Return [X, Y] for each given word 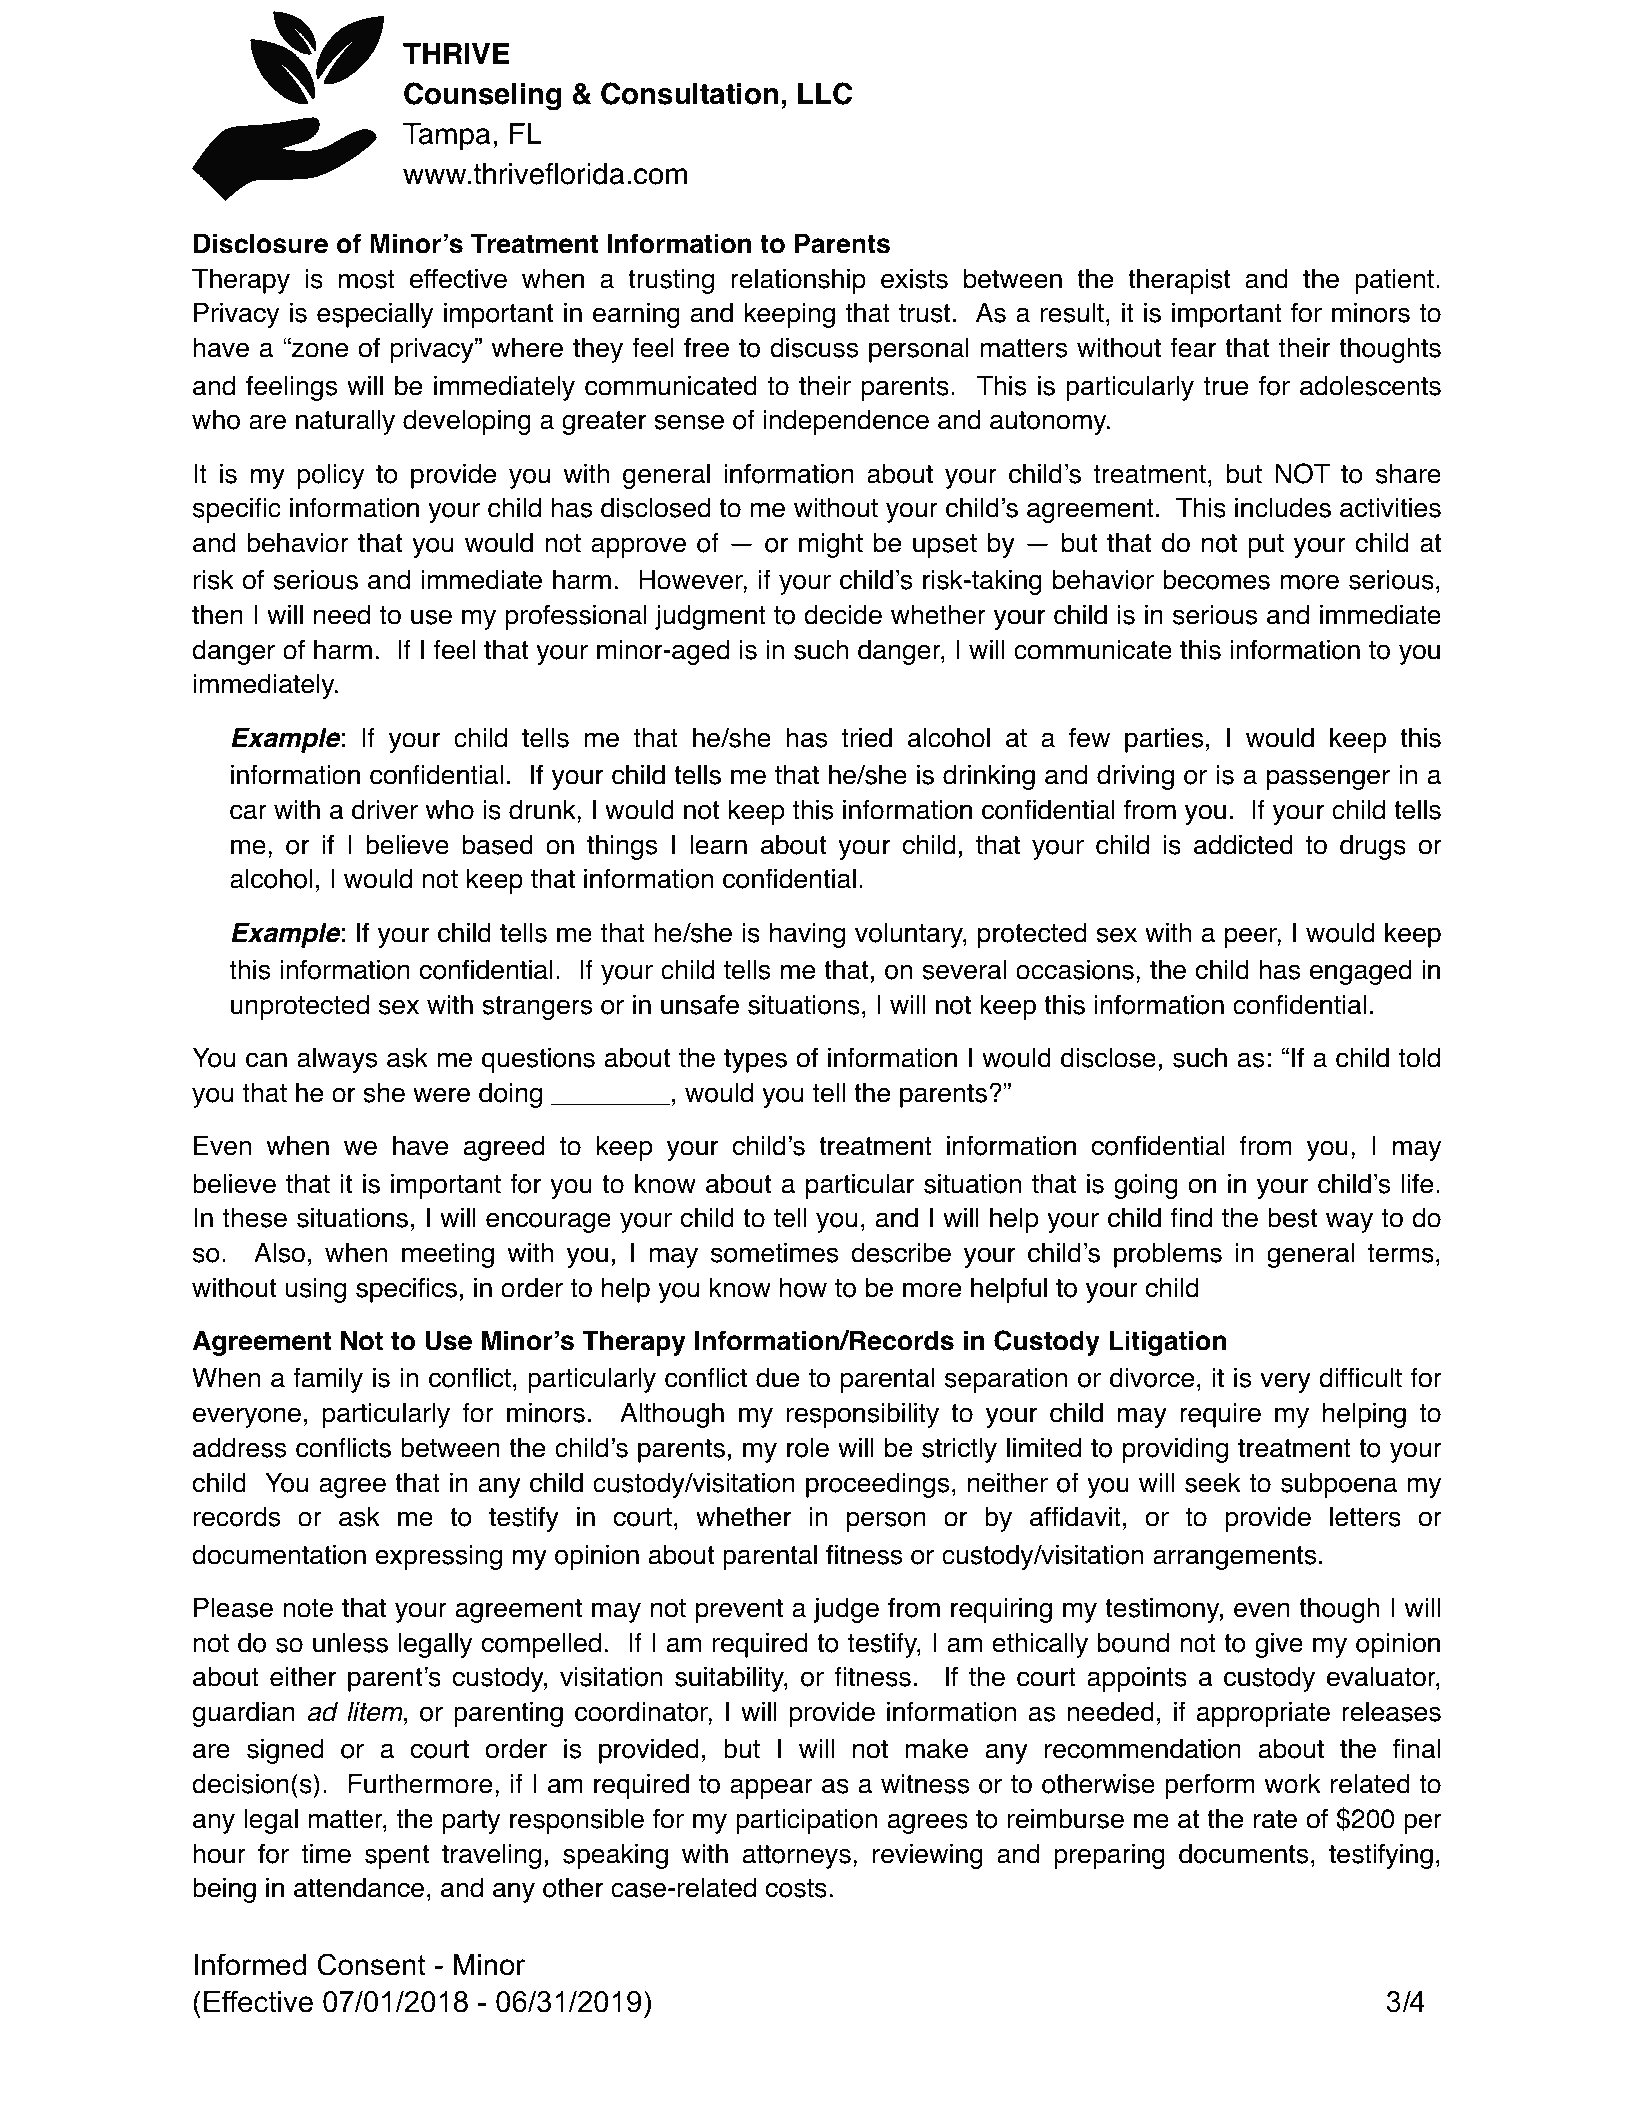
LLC [825, 93]
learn [718, 845]
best [1292, 1217]
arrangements [1234, 1558]
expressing [438, 1557]
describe [901, 1252]
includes [1283, 507]
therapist [1179, 281]
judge [846, 1610]
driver [385, 809]
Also [279, 1253]
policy [330, 476]
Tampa [447, 136]
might [831, 545]
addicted [1243, 844]
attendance [359, 1887]
